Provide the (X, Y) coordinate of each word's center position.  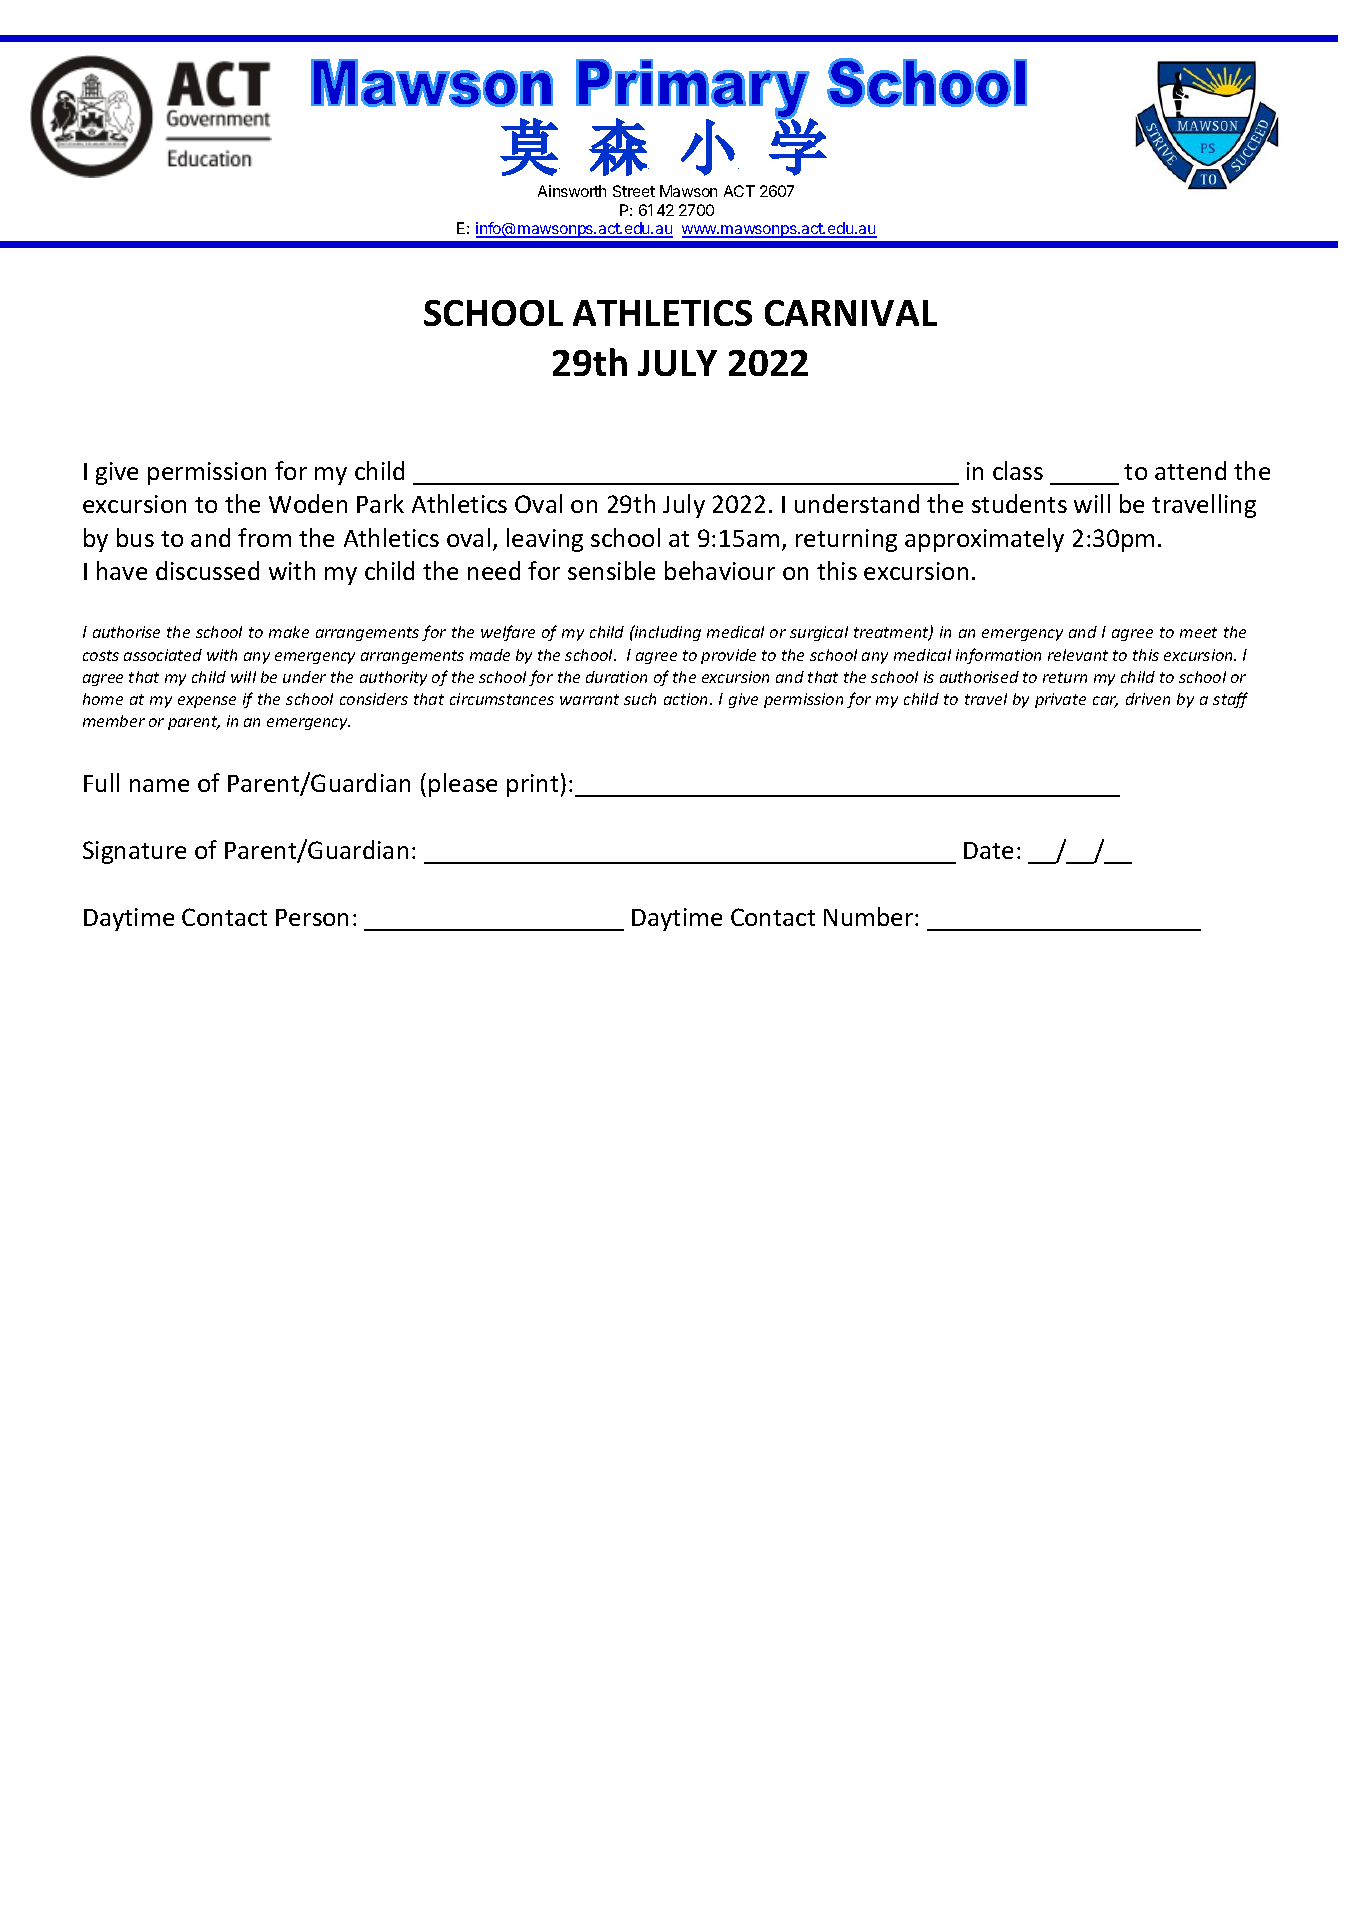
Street (634, 191)
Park (380, 503)
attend (1190, 470)
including (667, 633)
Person (312, 917)
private (1060, 700)
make (289, 632)
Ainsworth (572, 191)
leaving (545, 540)
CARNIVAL (851, 313)
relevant (1078, 655)
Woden (308, 503)
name (159, 785)
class (1018, 470)
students (1019, 503)
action (687, 699)
